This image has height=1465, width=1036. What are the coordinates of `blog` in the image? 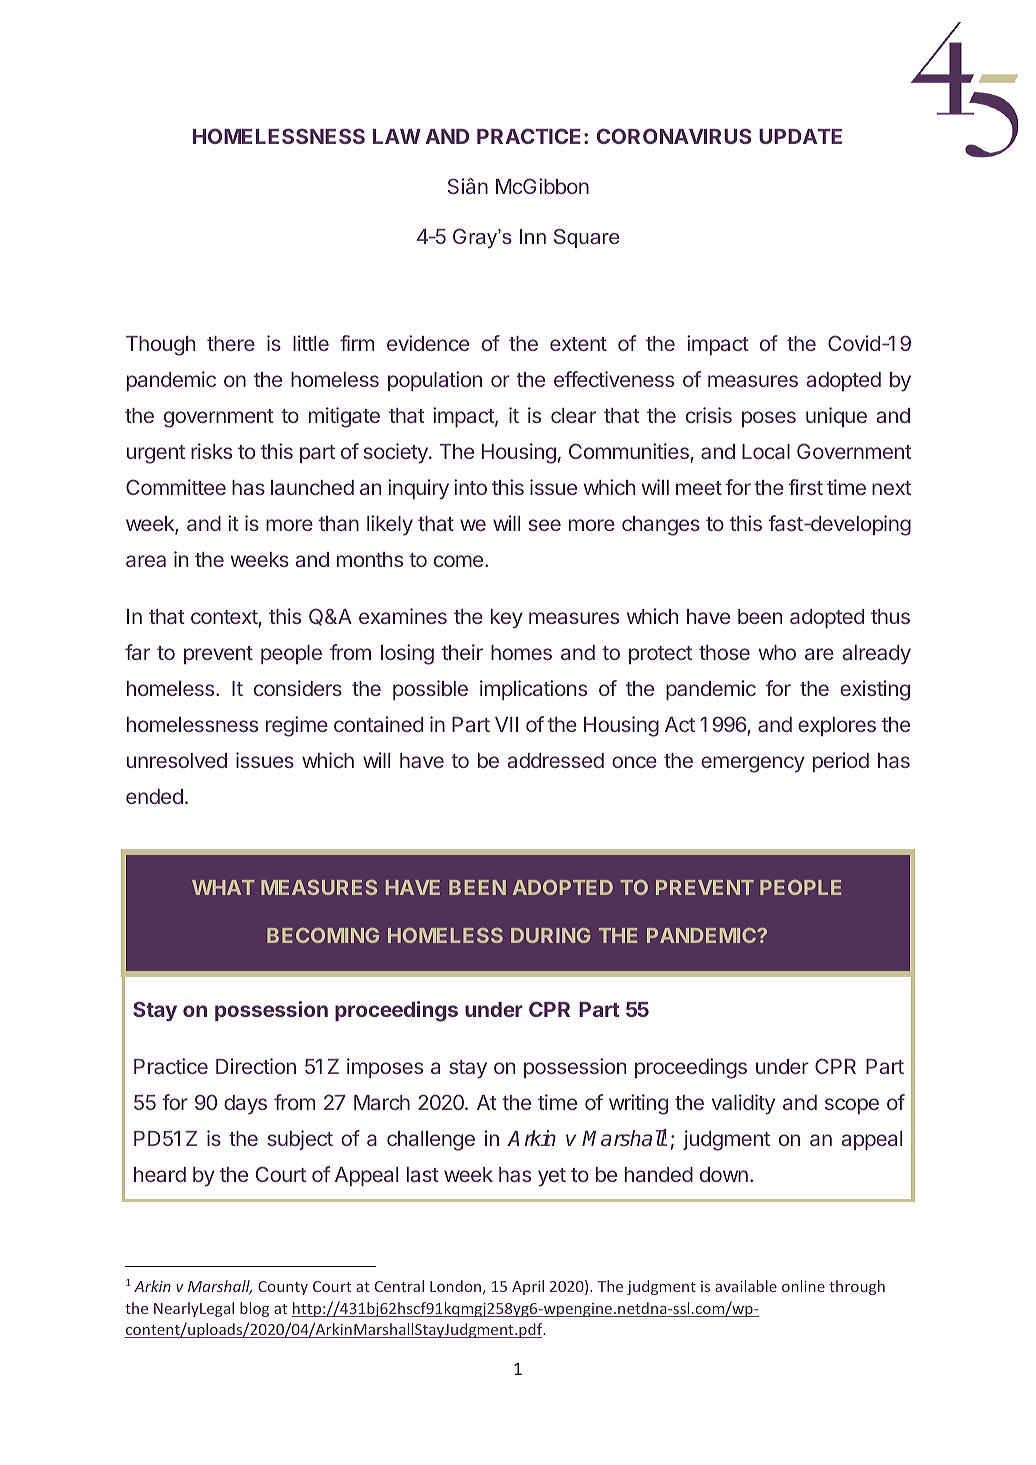 It's located at (254, 1309).
